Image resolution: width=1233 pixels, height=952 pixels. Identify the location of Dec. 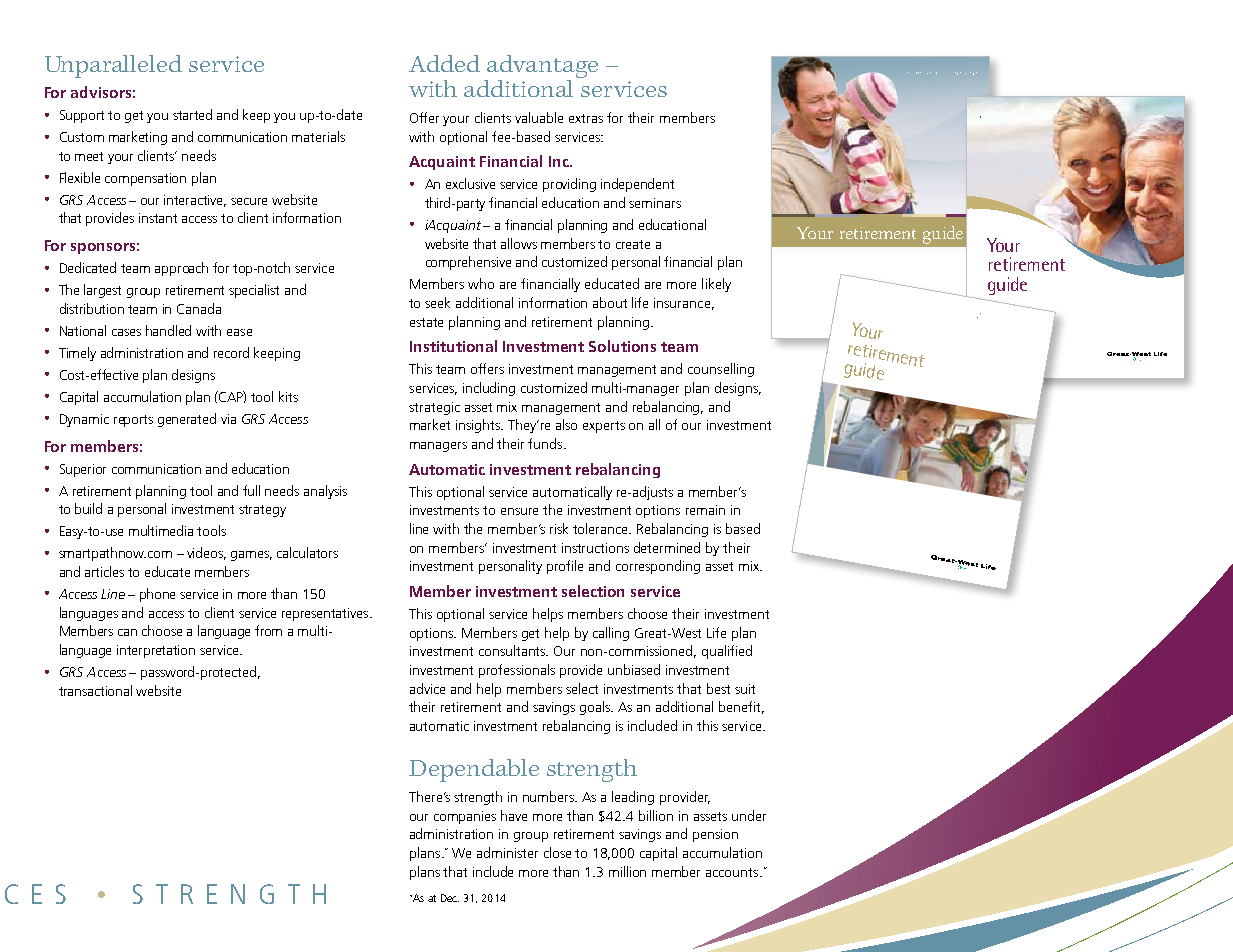
(450, 898).
